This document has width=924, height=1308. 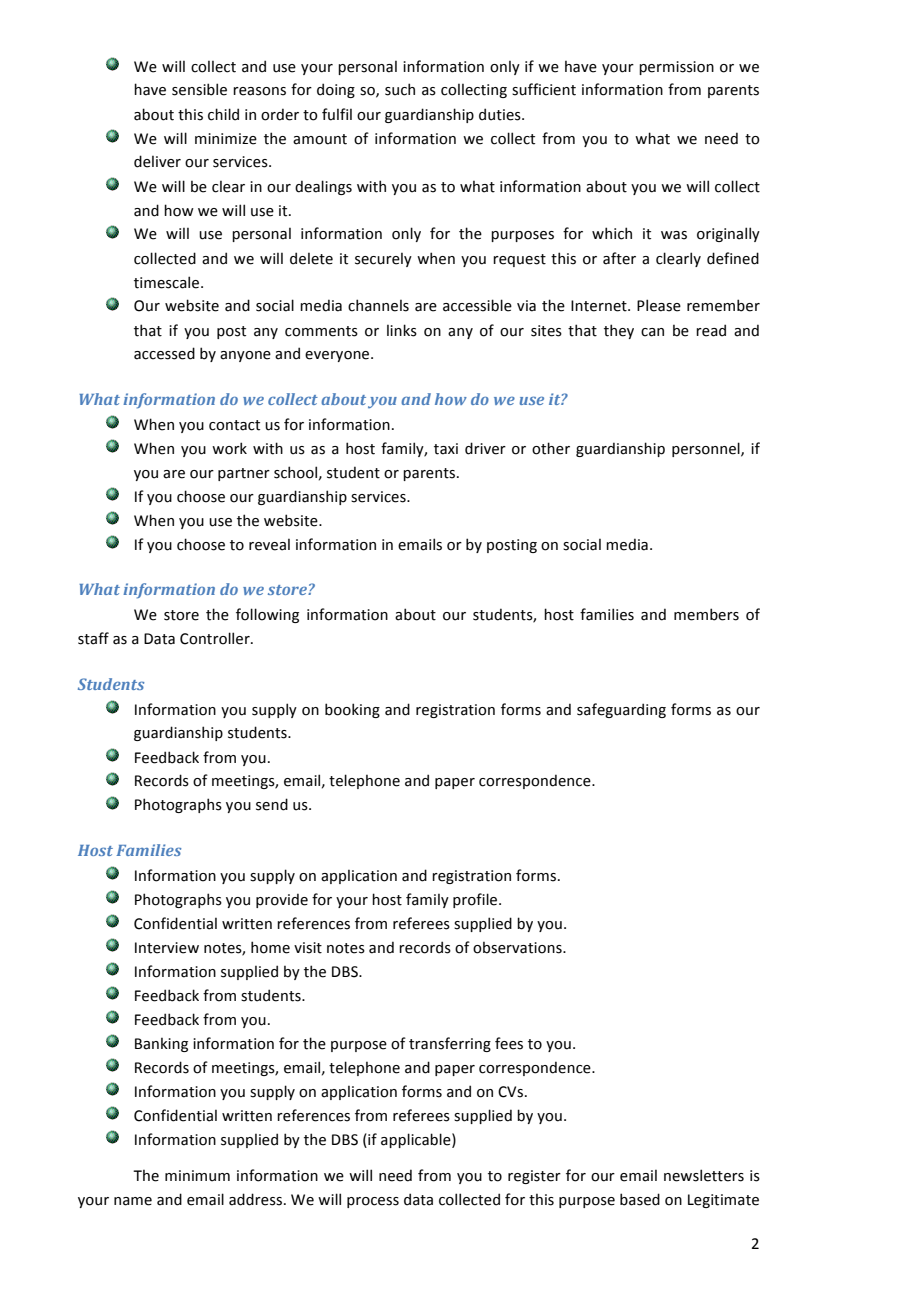 What do you see at coordinates (197, 1176) in the document?
I see `minimum` at bounding box center [197, 1176].
